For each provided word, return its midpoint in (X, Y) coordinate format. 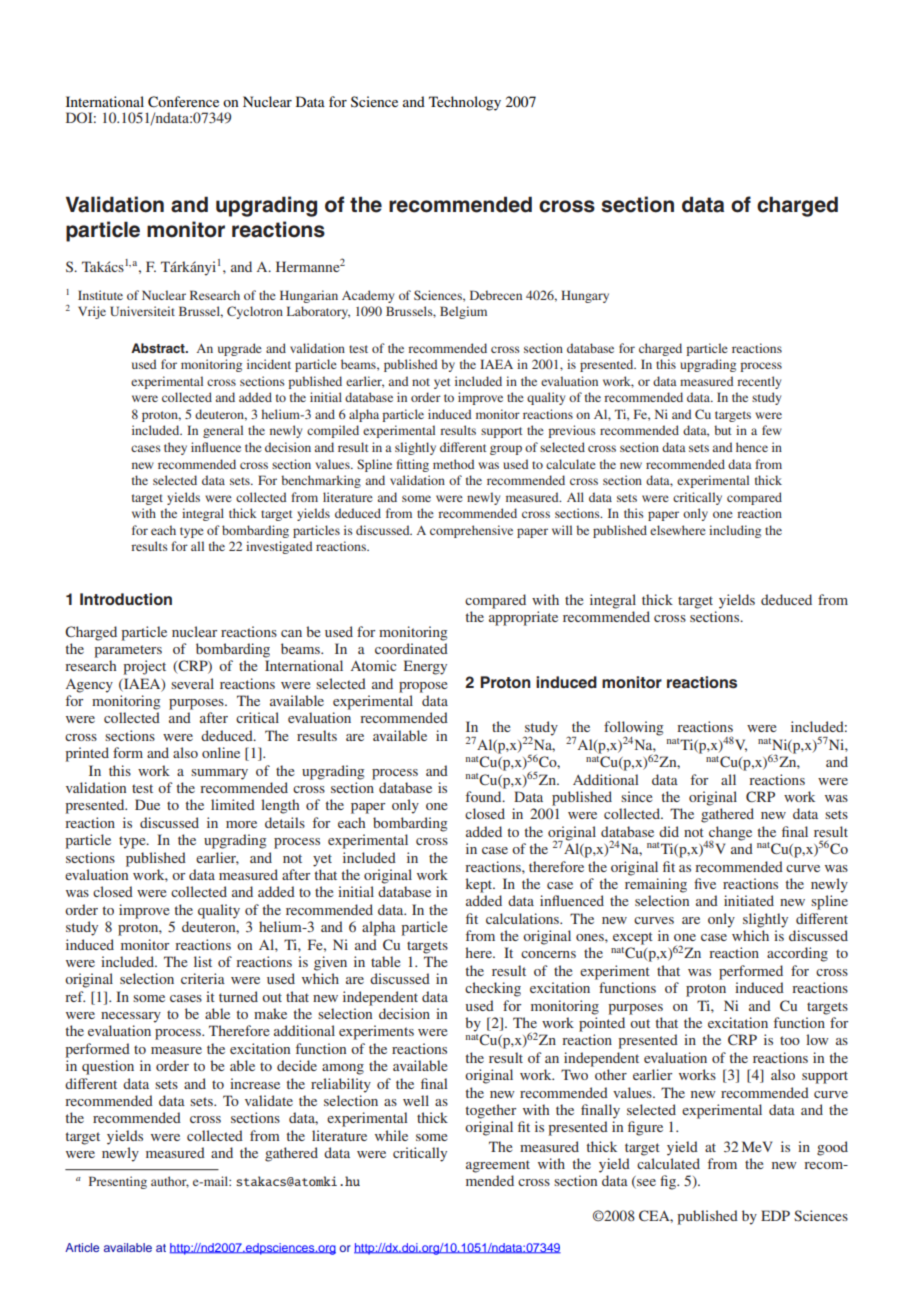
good (832, 1148)
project (144, 667)
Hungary (585, 296)
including (735, 531)
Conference (183, 102)
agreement (498, 1166)
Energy (425, 667)
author (170, 1182)
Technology (465, 103)
